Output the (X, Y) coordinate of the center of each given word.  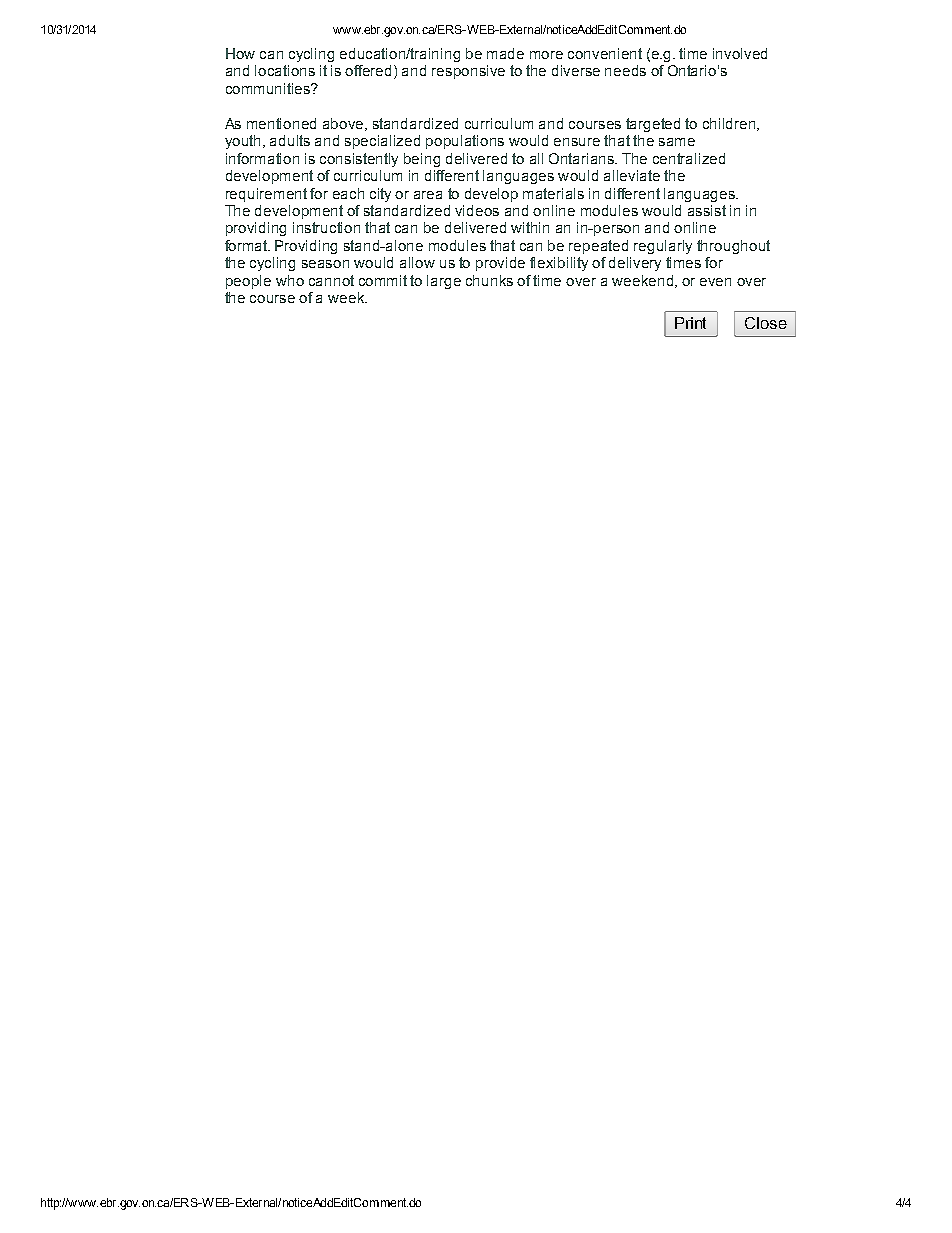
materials (553, 193)
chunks (489, 280)
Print (690, 323)
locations (285, 70)
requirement (266, 195)
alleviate (632, 175)
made (505, 53)
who (290, 280)
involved (740, 53)
